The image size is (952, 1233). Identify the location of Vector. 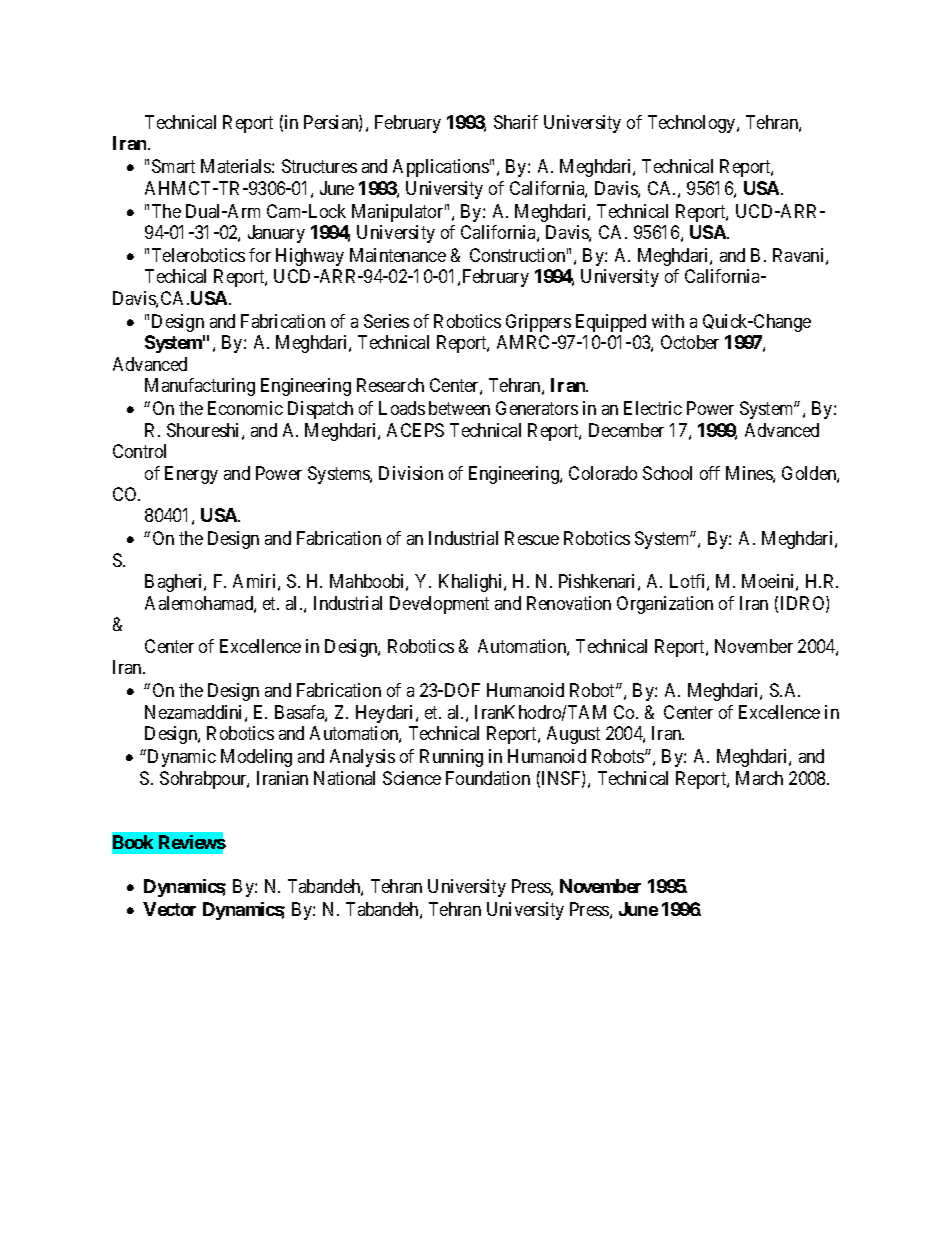
(169, 909).
